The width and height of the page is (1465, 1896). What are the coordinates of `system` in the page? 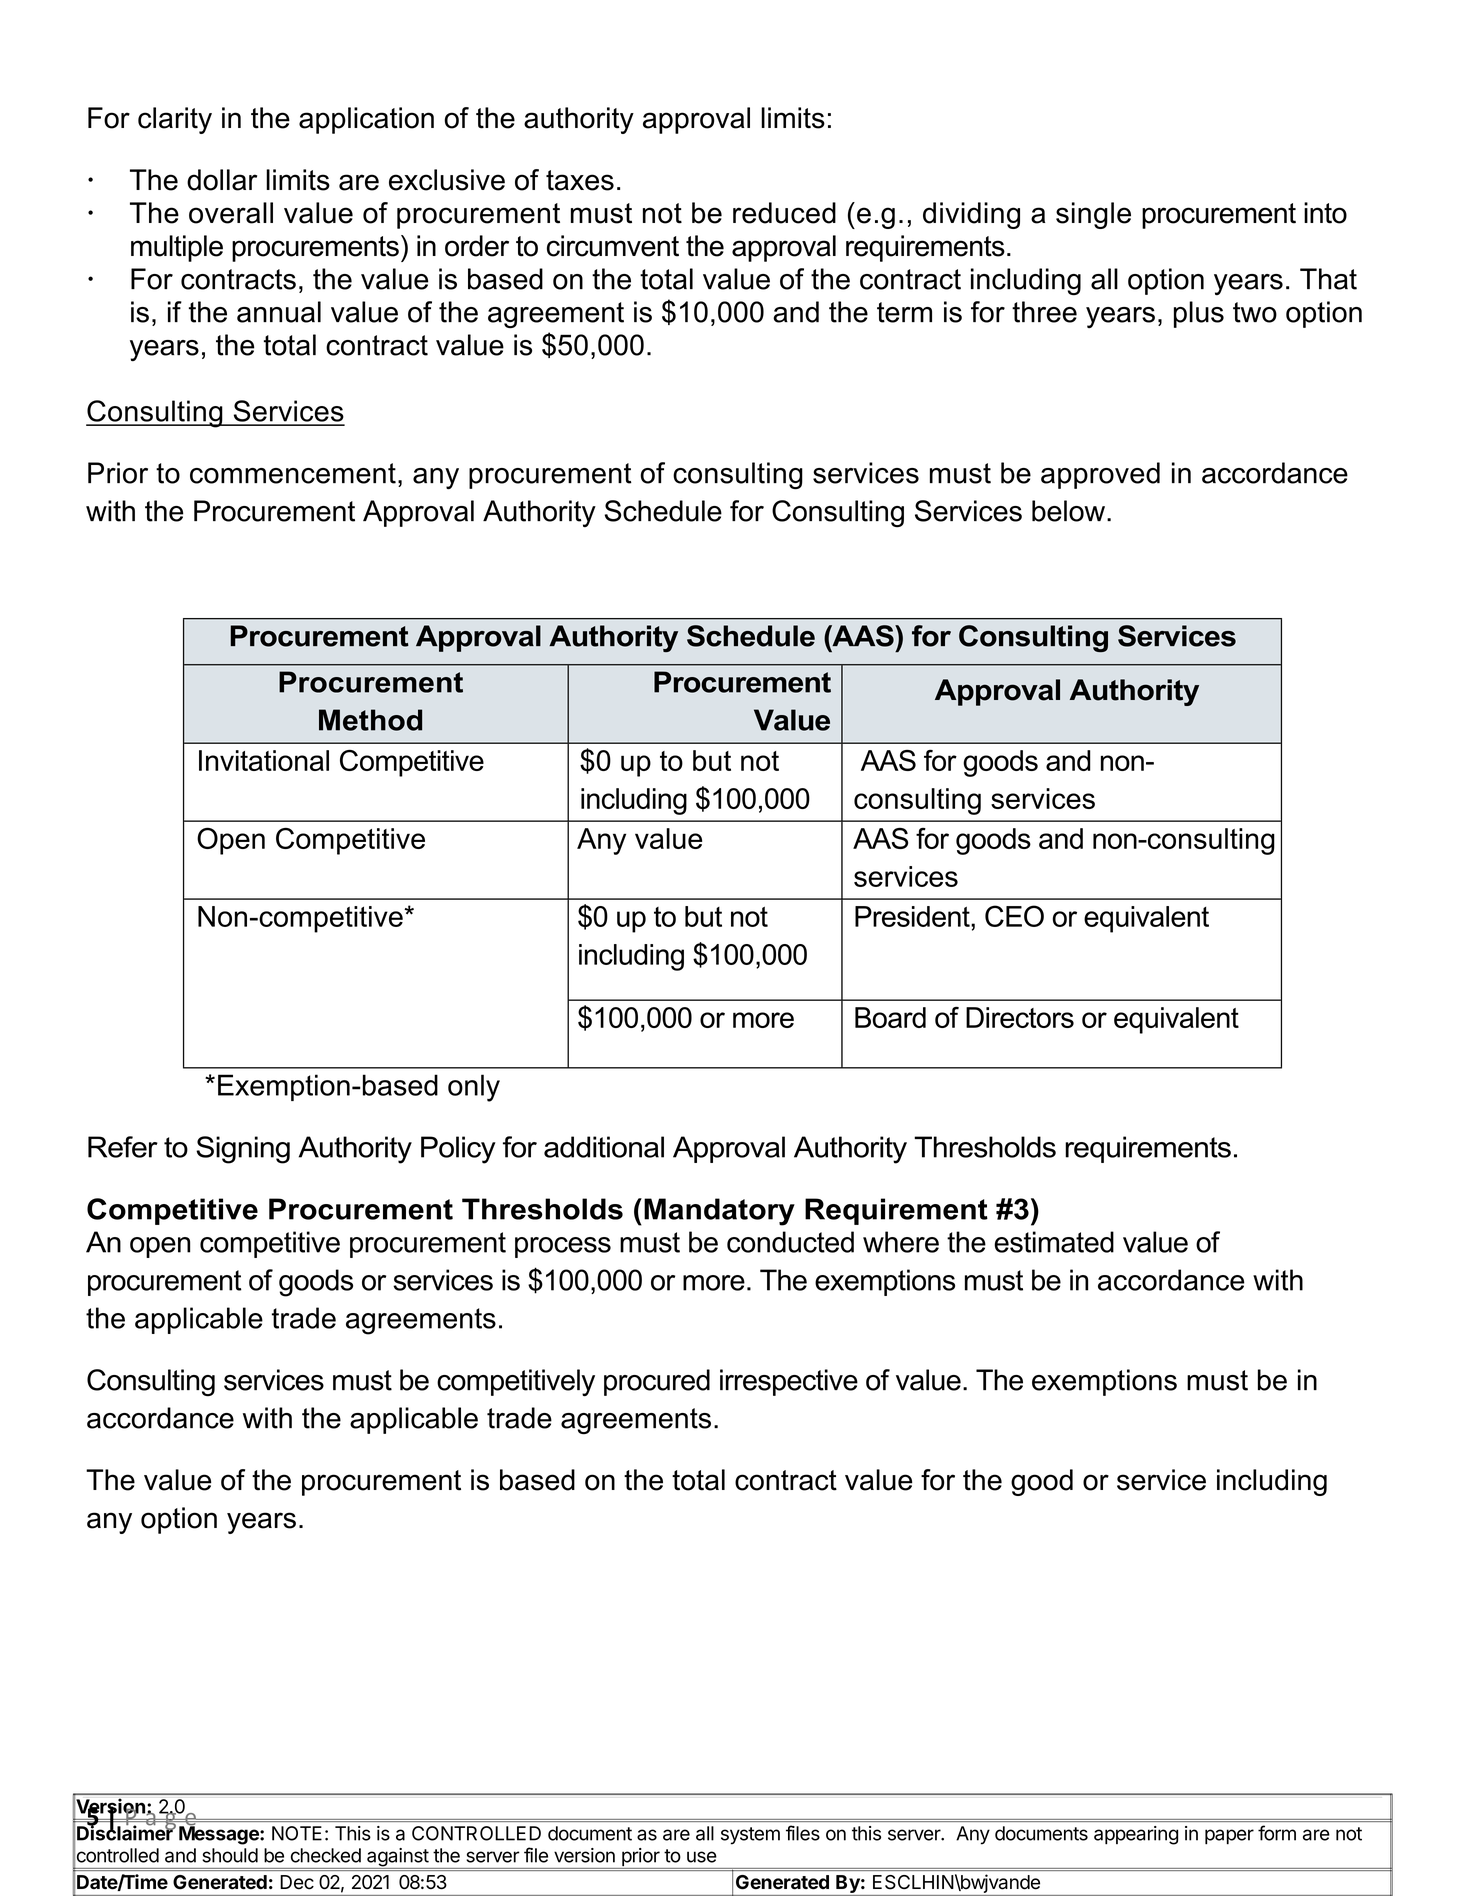 It's located at (750, 1836).
